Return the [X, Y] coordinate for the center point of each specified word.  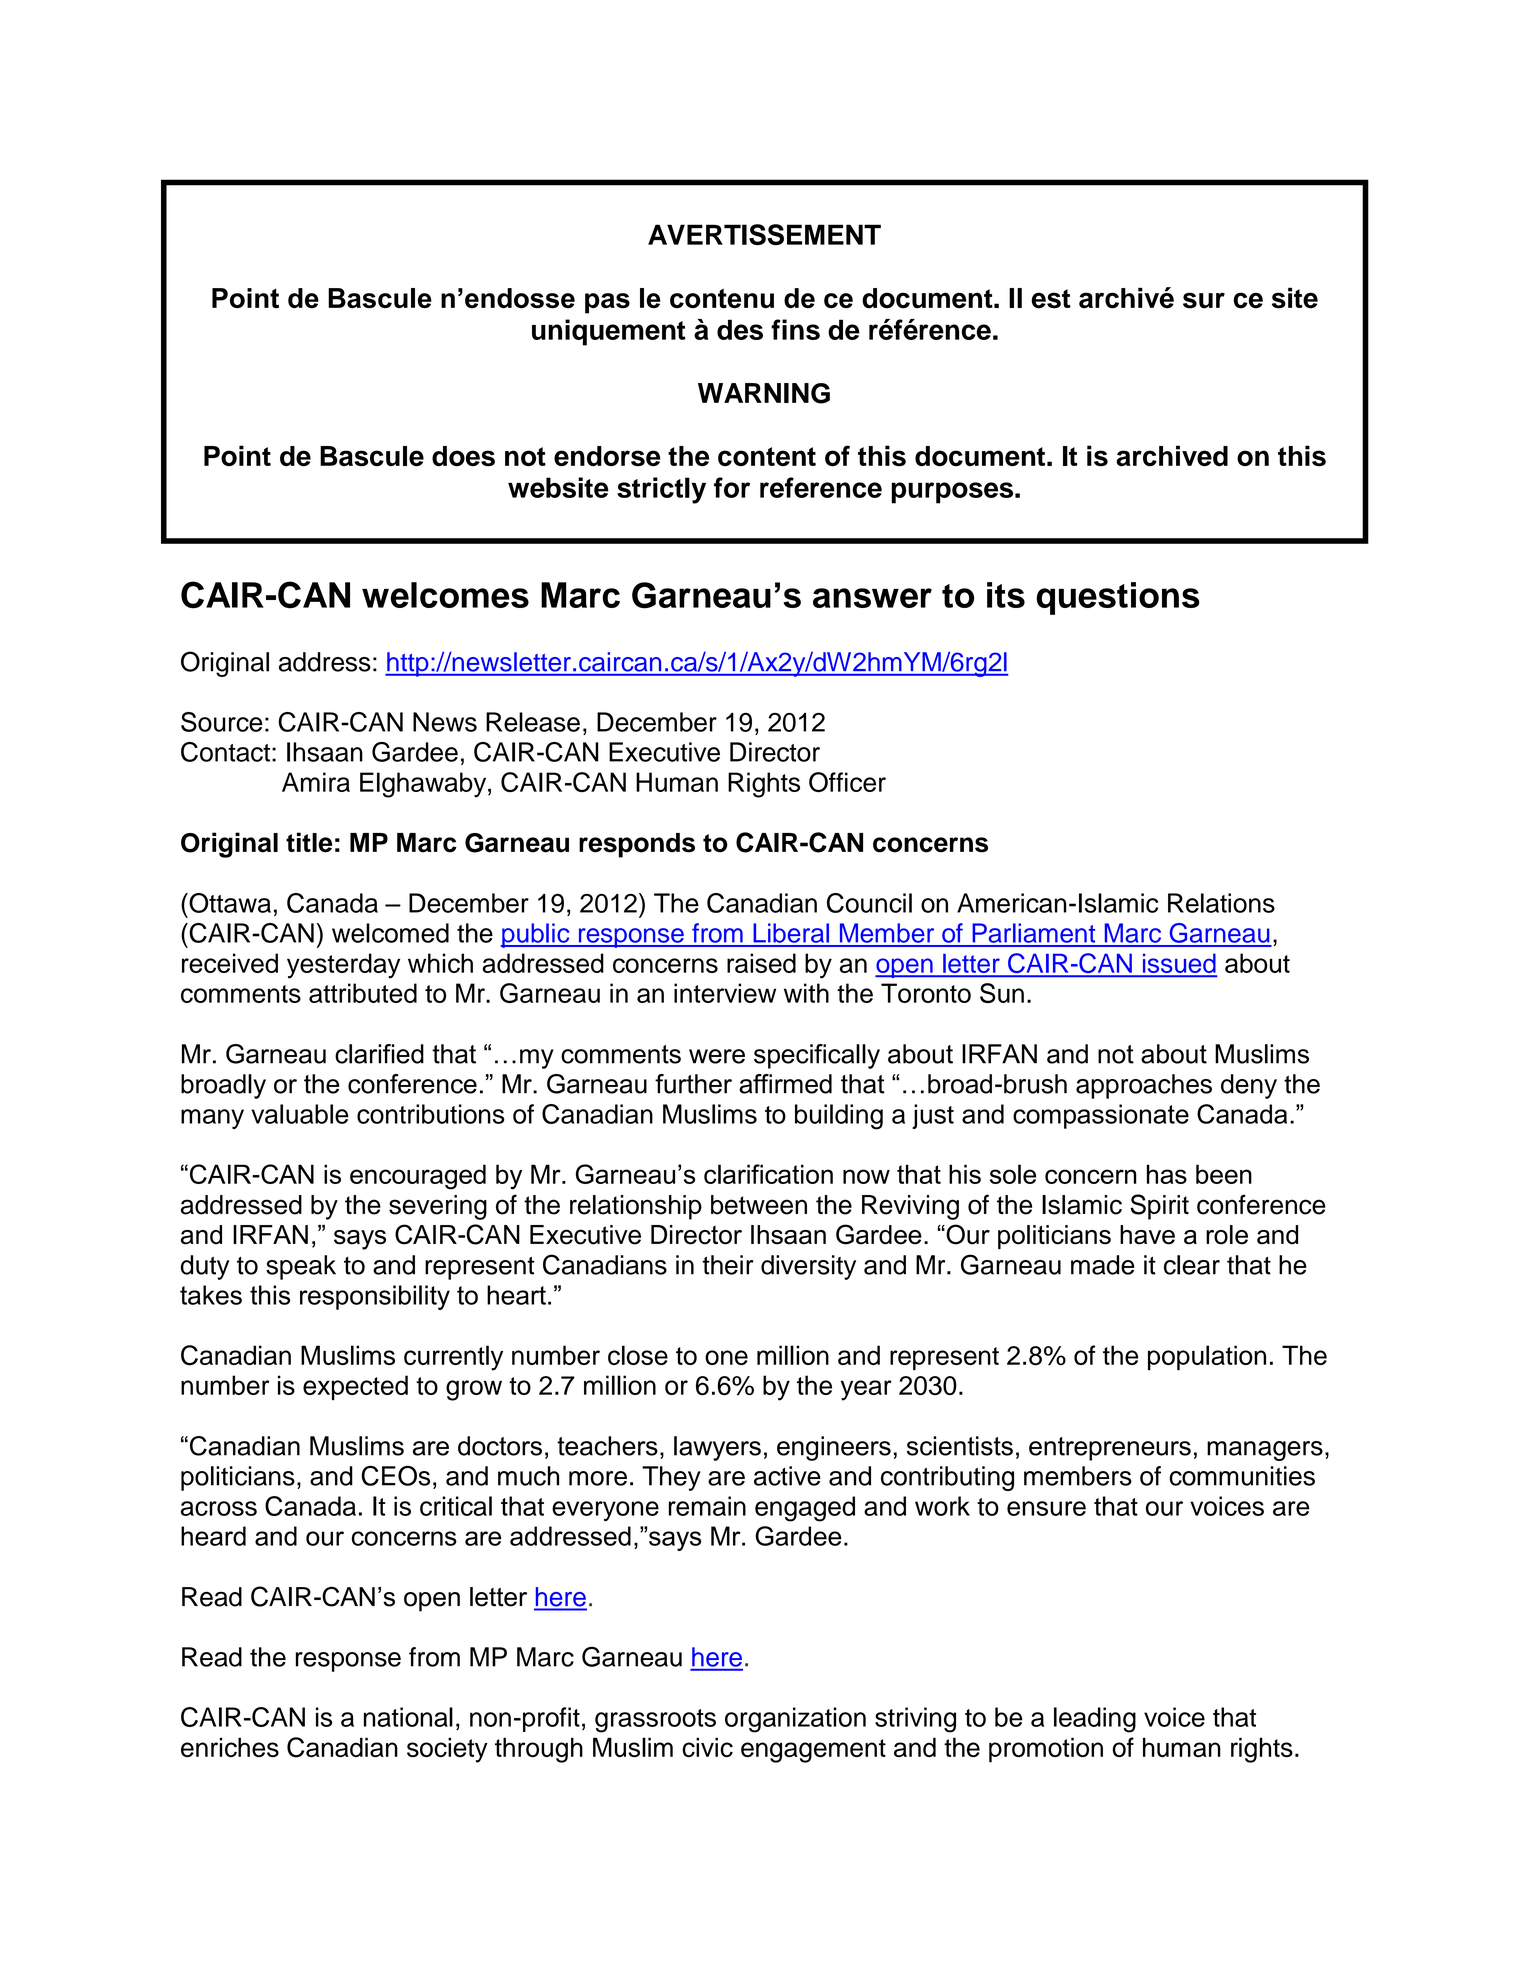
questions [1118, 598]
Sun [1002, 993]
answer [872, 598]
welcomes [445, 595]
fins [795, 329]
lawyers [717, 1448]
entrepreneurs [1110, 1449]
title [309, 842]
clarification [768, 1174]
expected [355, 1387]
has [1167, 1174]
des [740, 329]
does [463, 456]
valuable [300, 1114]
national [408, 1717]
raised [761, 963]
